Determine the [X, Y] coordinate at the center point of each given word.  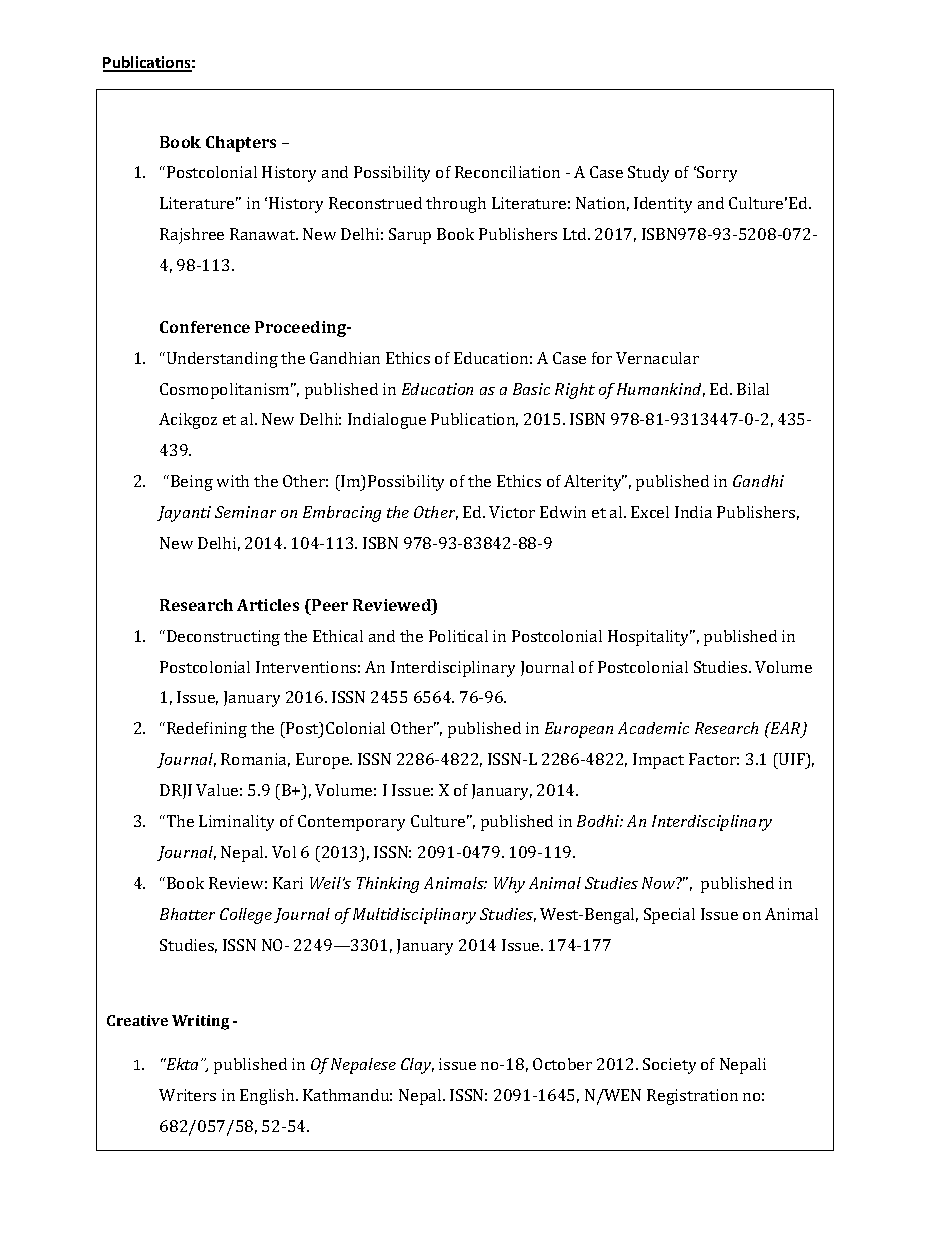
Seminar [245, 512]
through [456, 205]
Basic [531, 389]
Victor [512, 512]
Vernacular [657, 358]
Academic [653, 728]
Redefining [207, 730]
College [246, 916]
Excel [650, 512]
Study [648, 174]
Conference [205, 327]
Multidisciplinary [414, 916]
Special [669, 916]
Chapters [241, 144]
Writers [187, 1095]
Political [458, 636]
